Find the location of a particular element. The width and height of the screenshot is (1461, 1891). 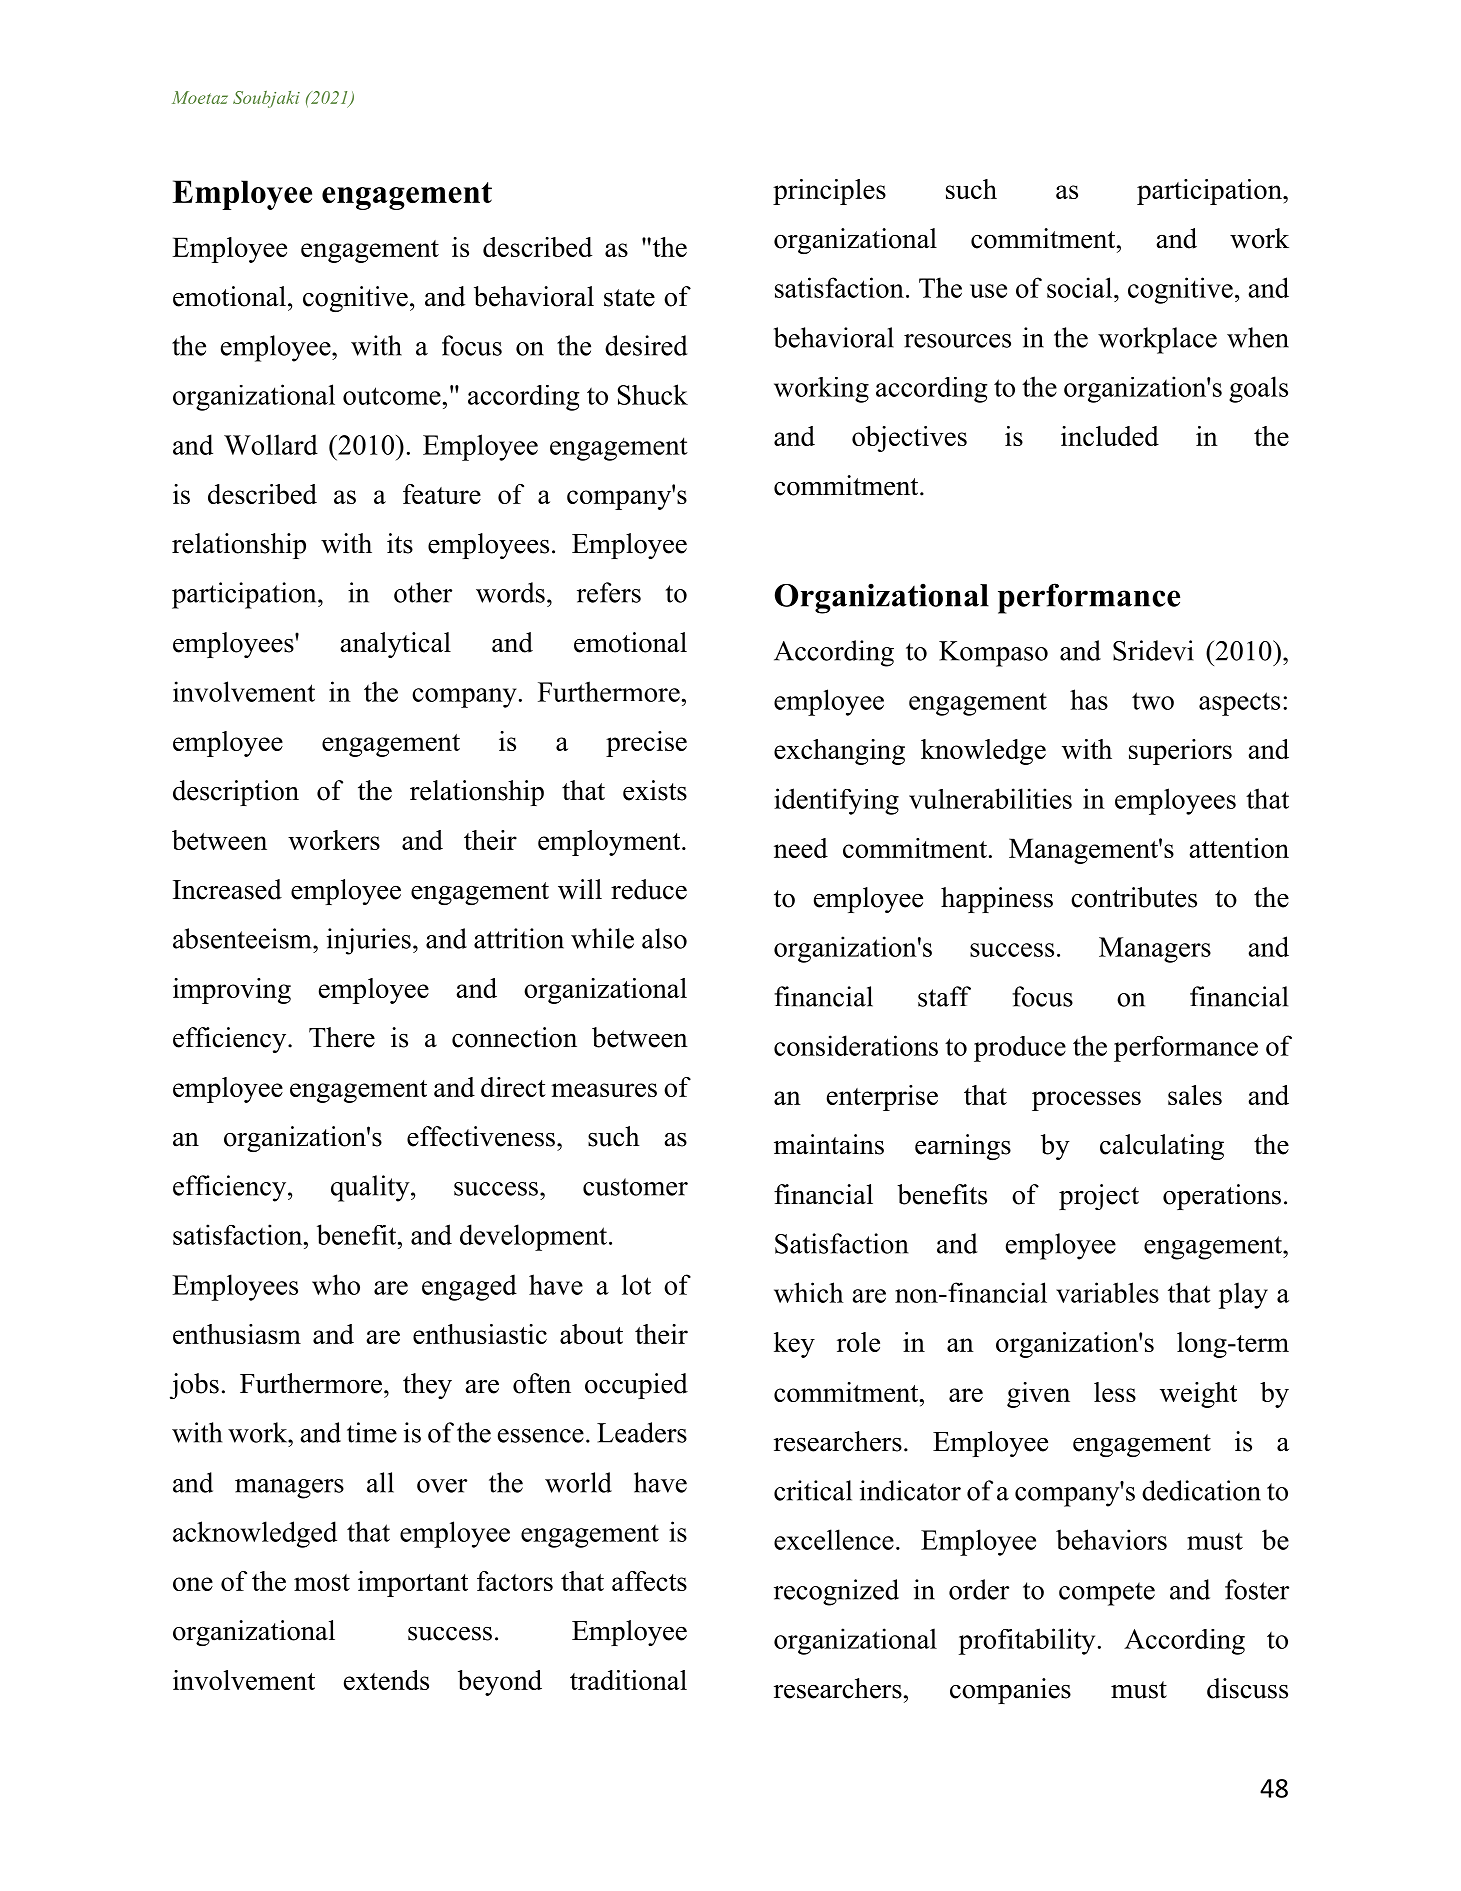

outcome is located at coordinates (392, 396).
